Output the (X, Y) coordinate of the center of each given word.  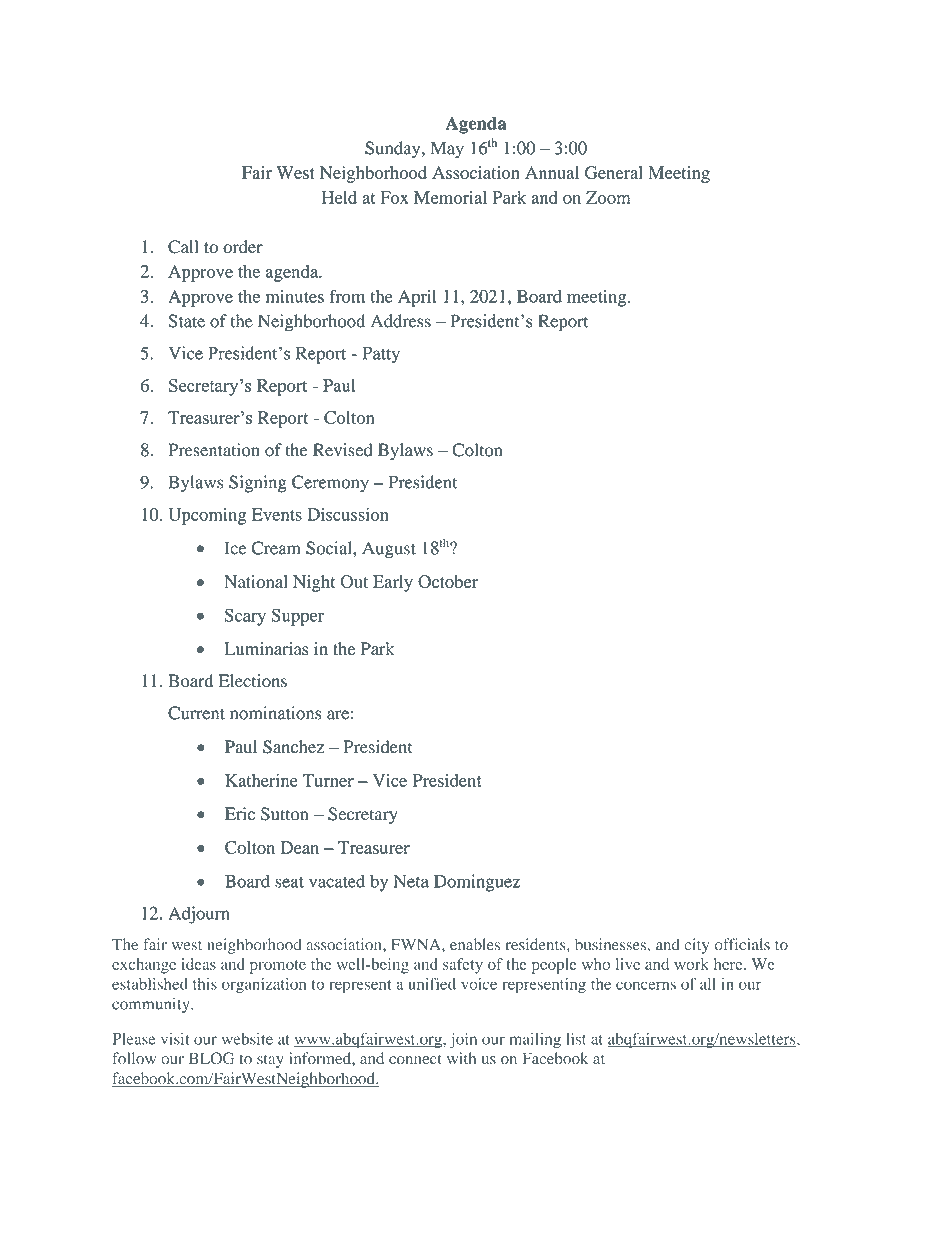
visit (175, 1039)
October (448, 581)
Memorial (450, 197)
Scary (245, 617)
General (614, 172)
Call (183, 247)
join (463, 1040)
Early (393, 583)
